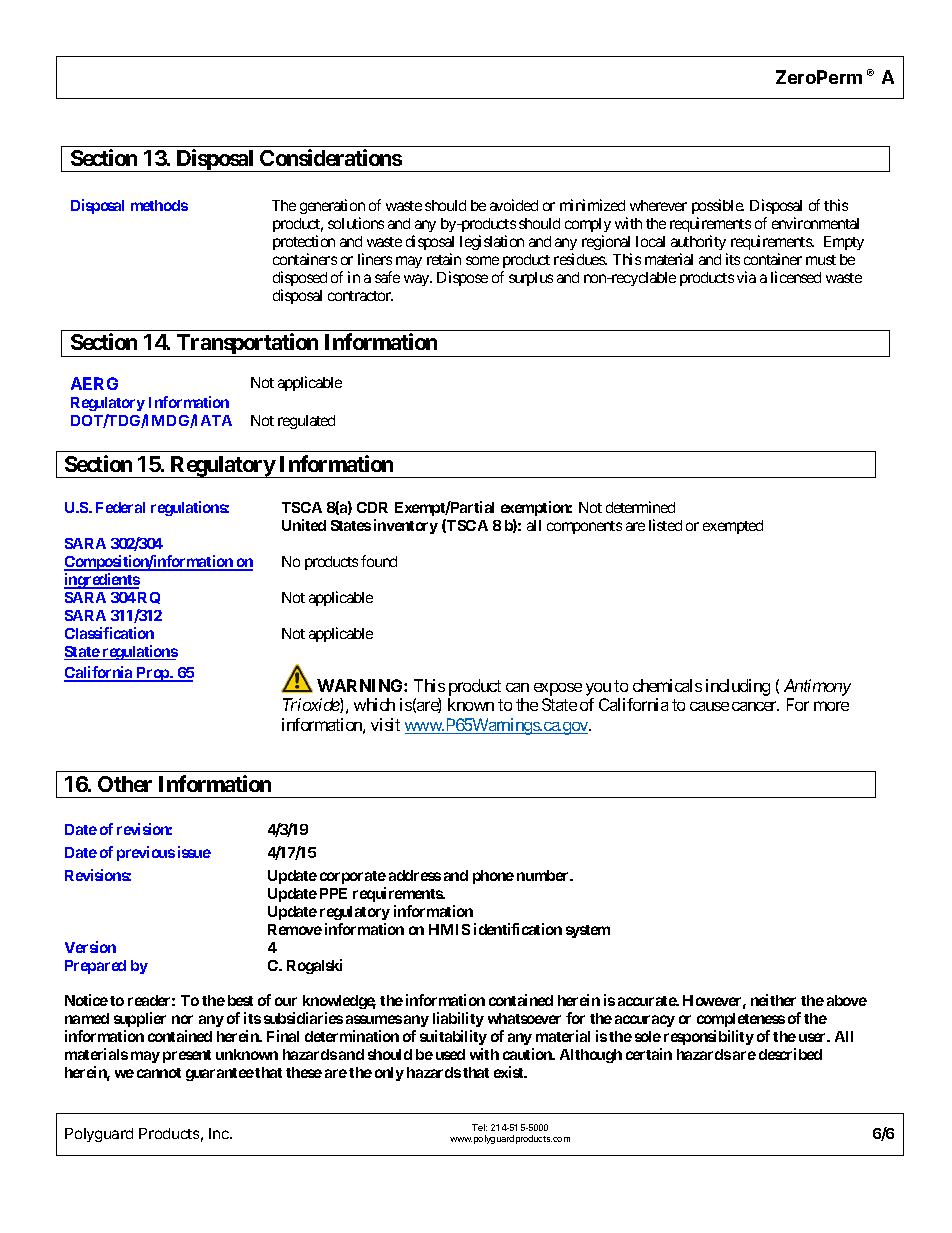  Describe the element at coordinates (738, 687) in the document. I see `including` at that location.
